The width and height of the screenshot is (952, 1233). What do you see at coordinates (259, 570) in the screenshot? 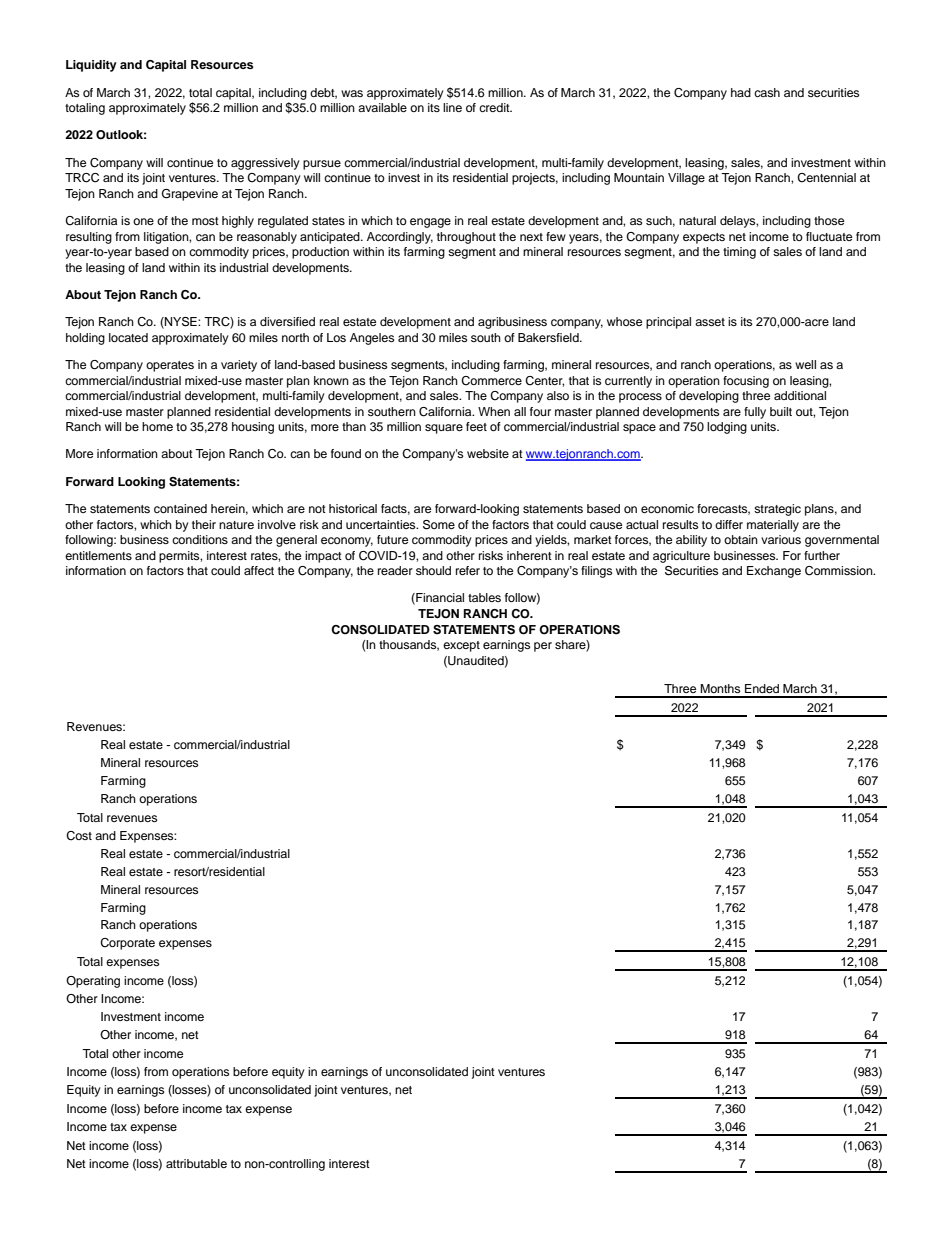
I see `affect` at bounding box center [259, 570].
